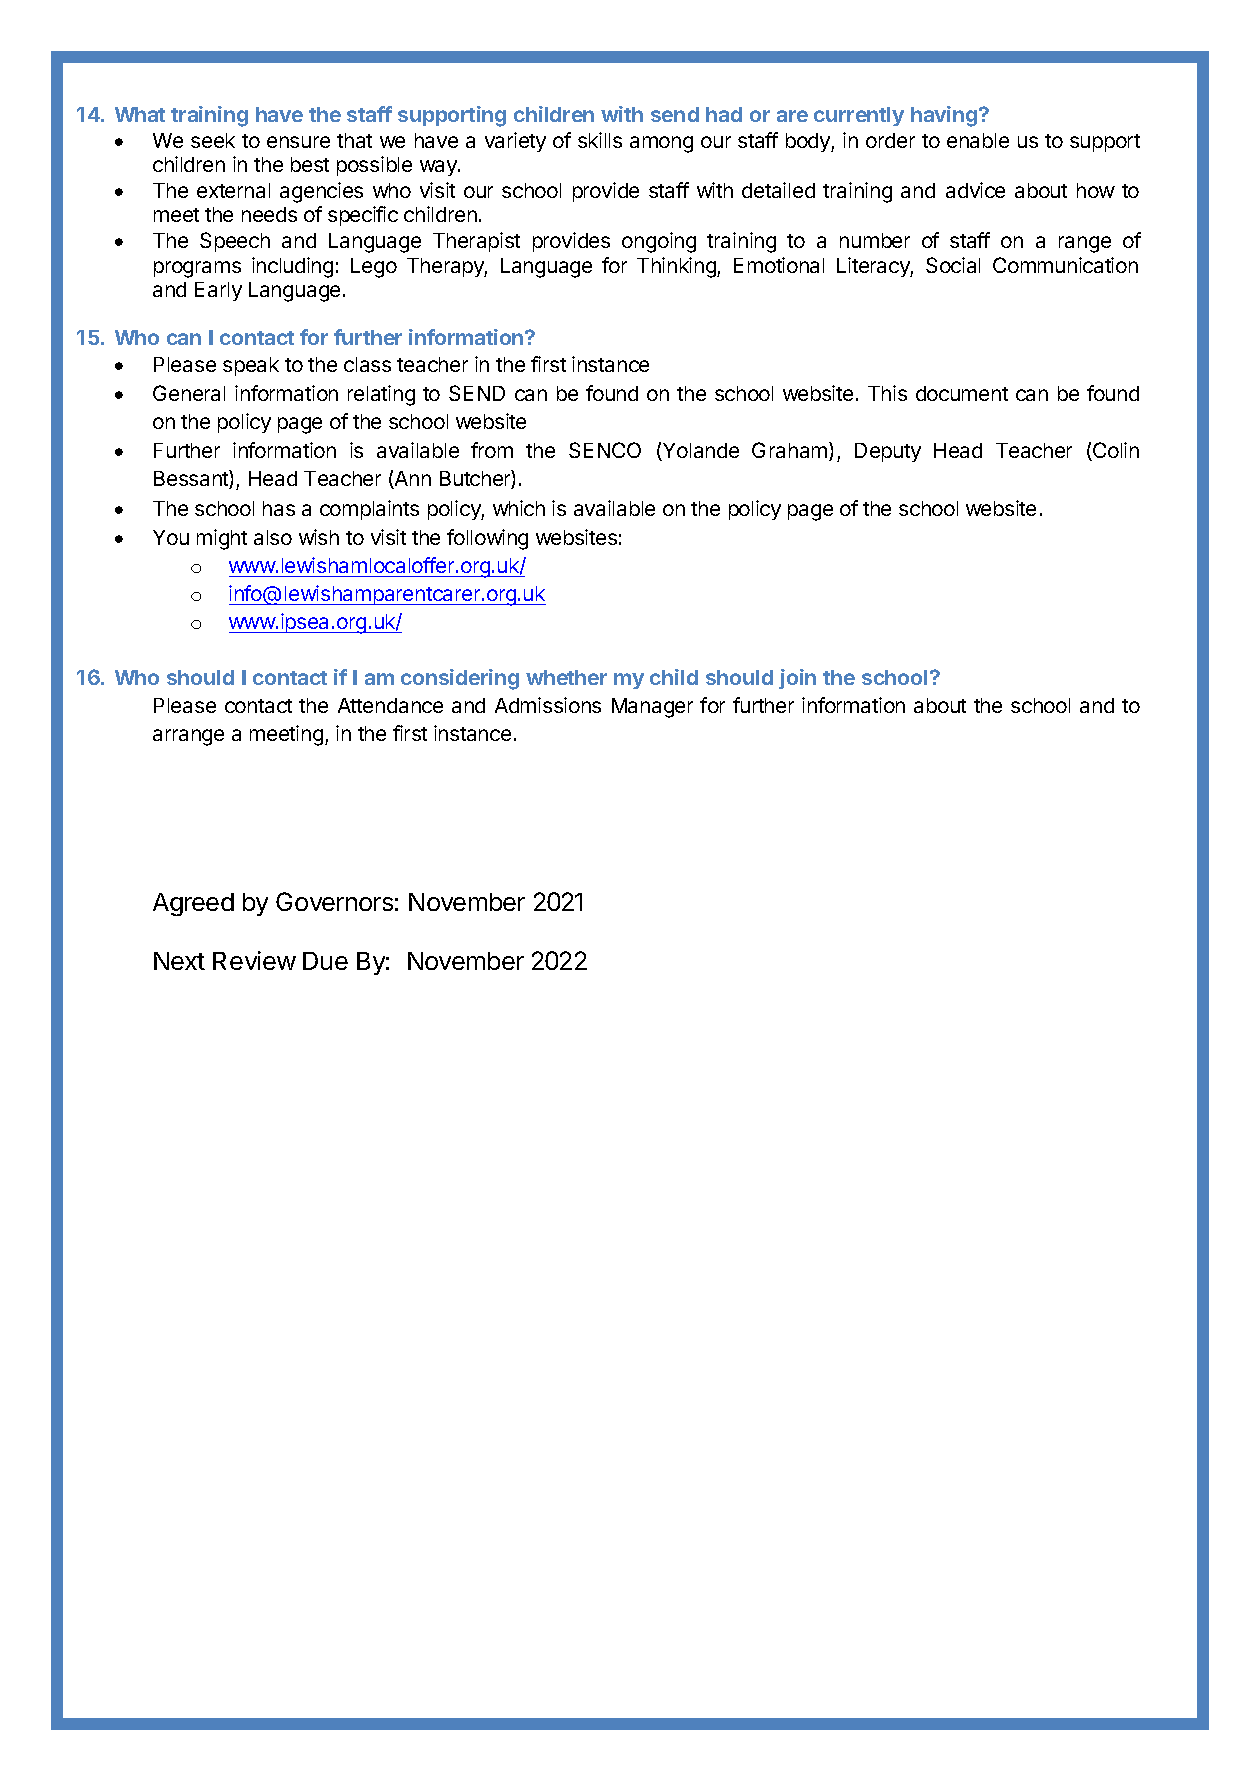 The width and height of the screenshot is (1260, 1781). Describe the element at coordinates (189, 393) in the screenshot. I see `General` at that location.
